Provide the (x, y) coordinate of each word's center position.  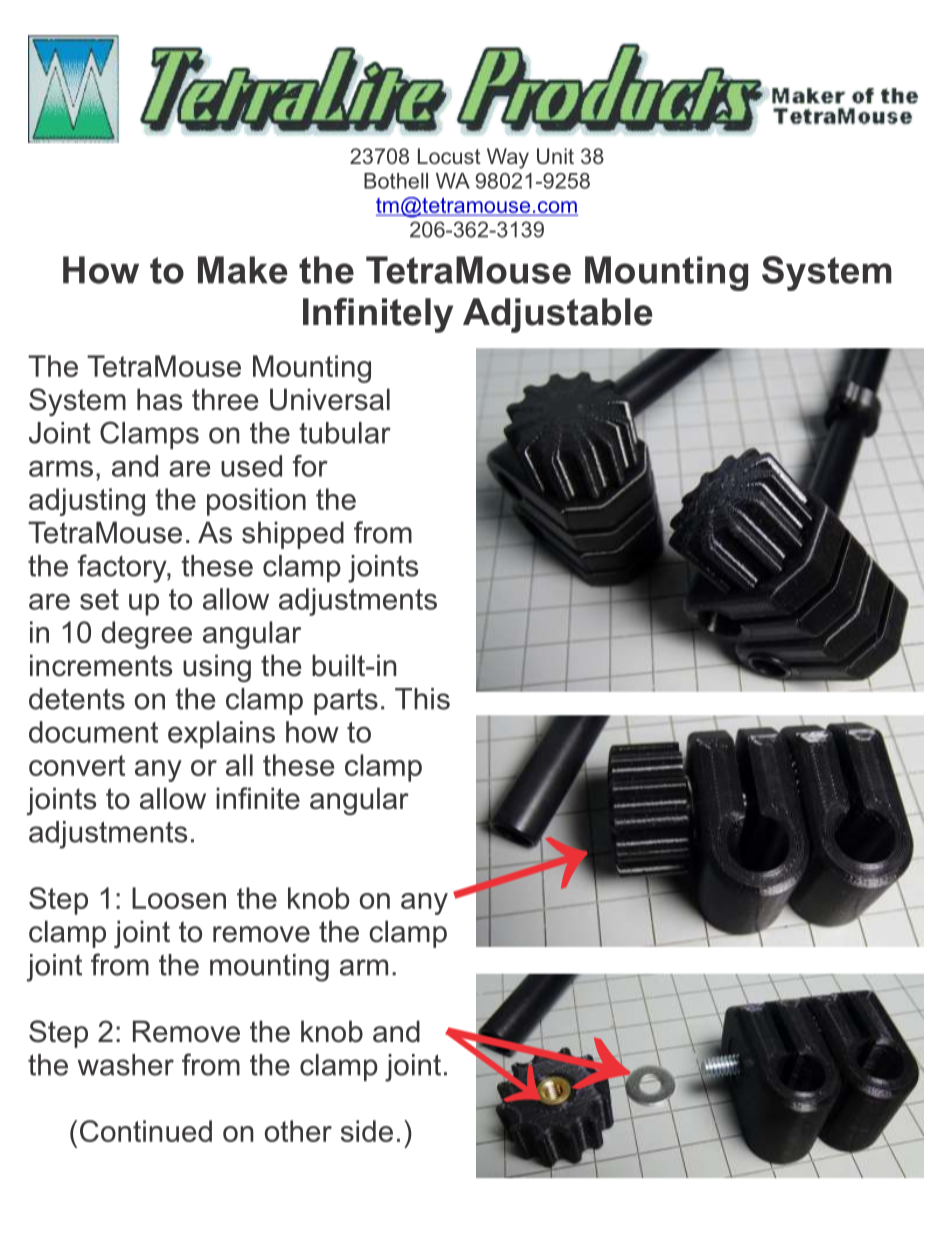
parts (346, 702)
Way (508, 158)
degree (147, 635)
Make (243, 270)
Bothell (396, 181)
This (422, 699)
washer (126, 1065)
